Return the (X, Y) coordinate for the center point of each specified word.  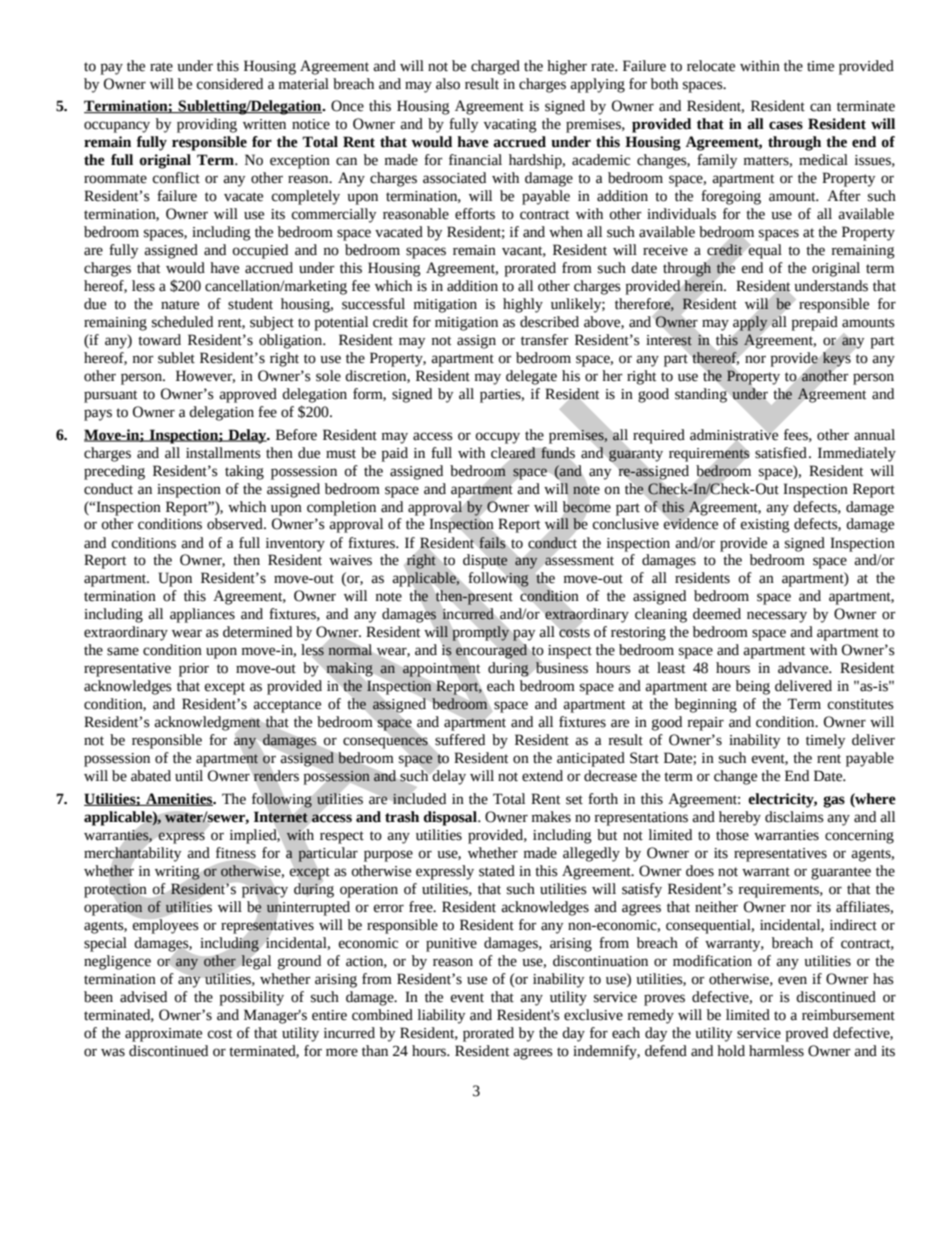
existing (765, 526)
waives (350, 560)
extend (542, 776)
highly (523, 305)
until (189, 776)
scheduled (182, 322)
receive (665, 250)
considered (230, 84)
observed (236, 524)
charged (495, 67)
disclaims (794, 817)
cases (786, 125)
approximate (163, 1035)
